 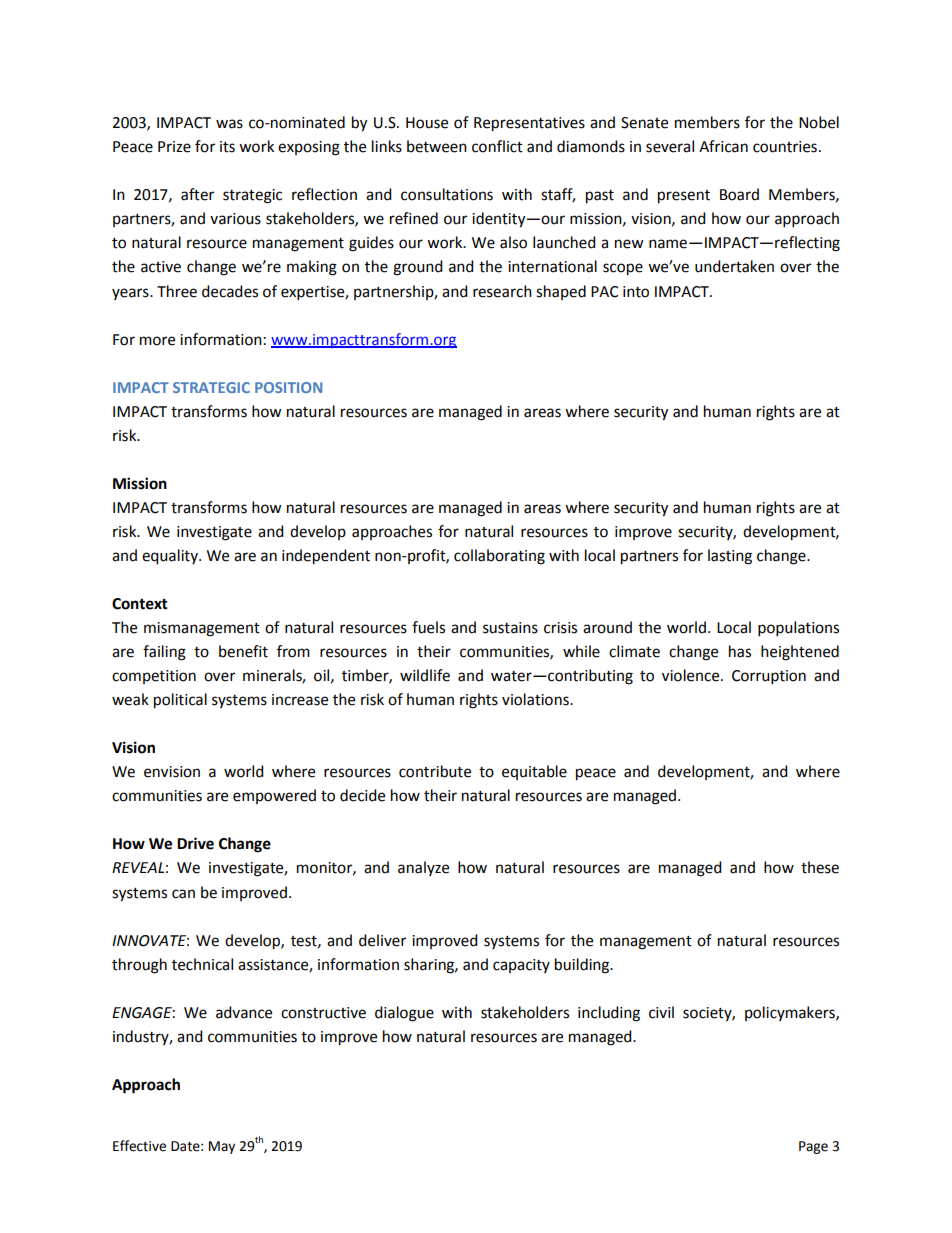 I want to click on benefit, so click(x=243, y=651).
